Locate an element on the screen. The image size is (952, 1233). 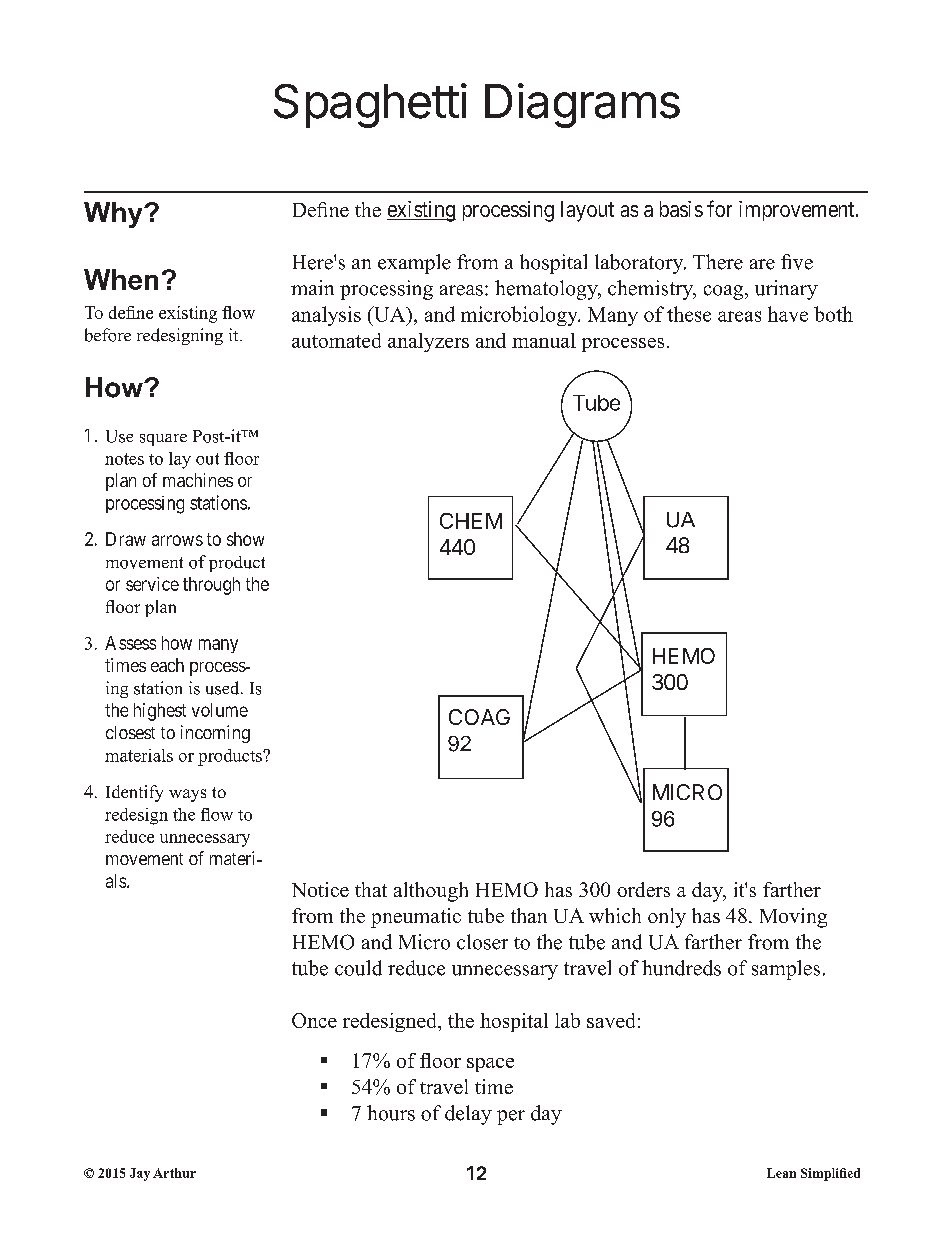
Why is located at coordinates (114, 215).
